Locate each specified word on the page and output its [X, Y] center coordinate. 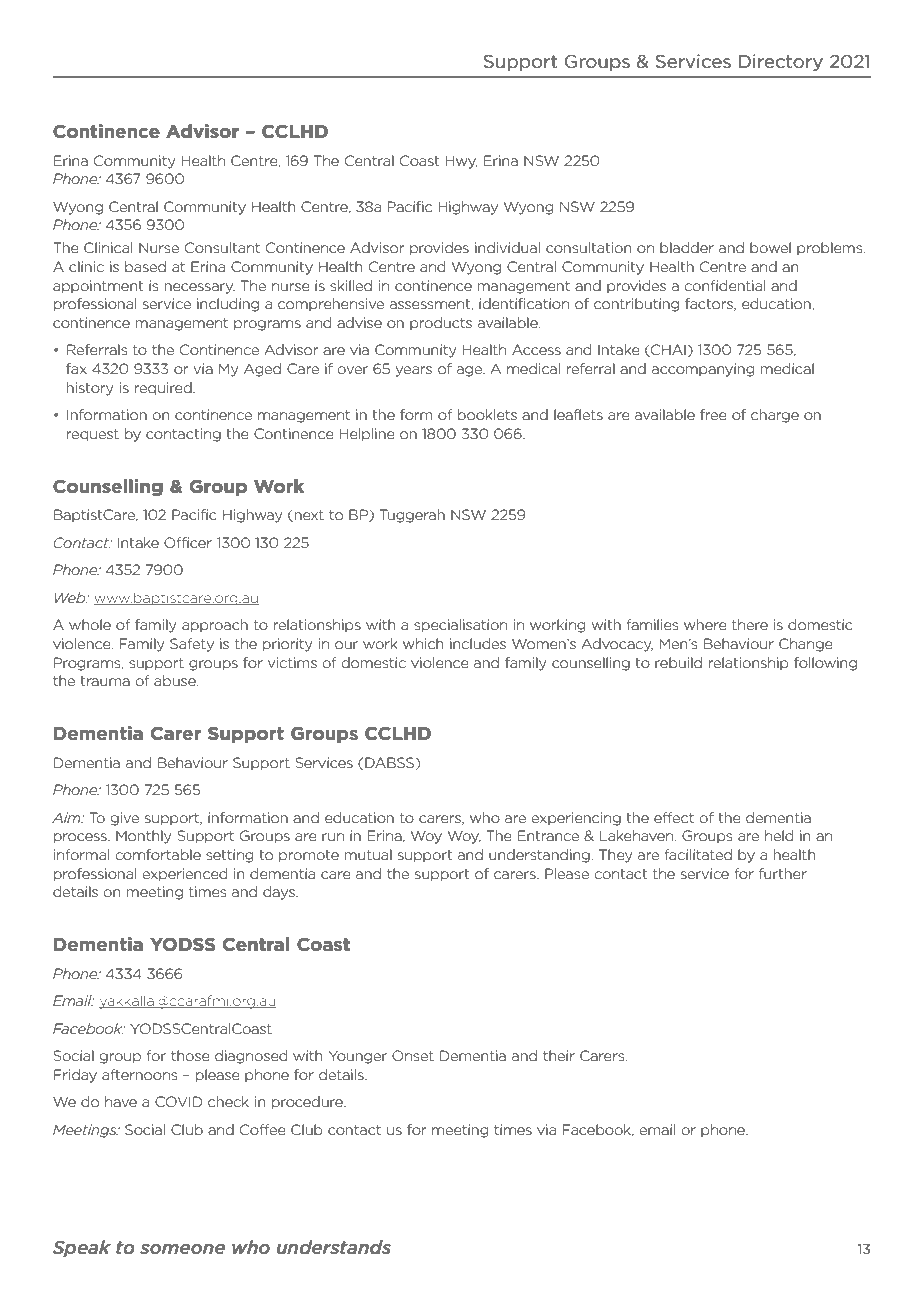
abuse [176, 680]
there [750, 624]
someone [182, 1249]
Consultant [222, 247]
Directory [781, 62]
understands [334, 1247]
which [423, 643]
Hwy [461, 162]
